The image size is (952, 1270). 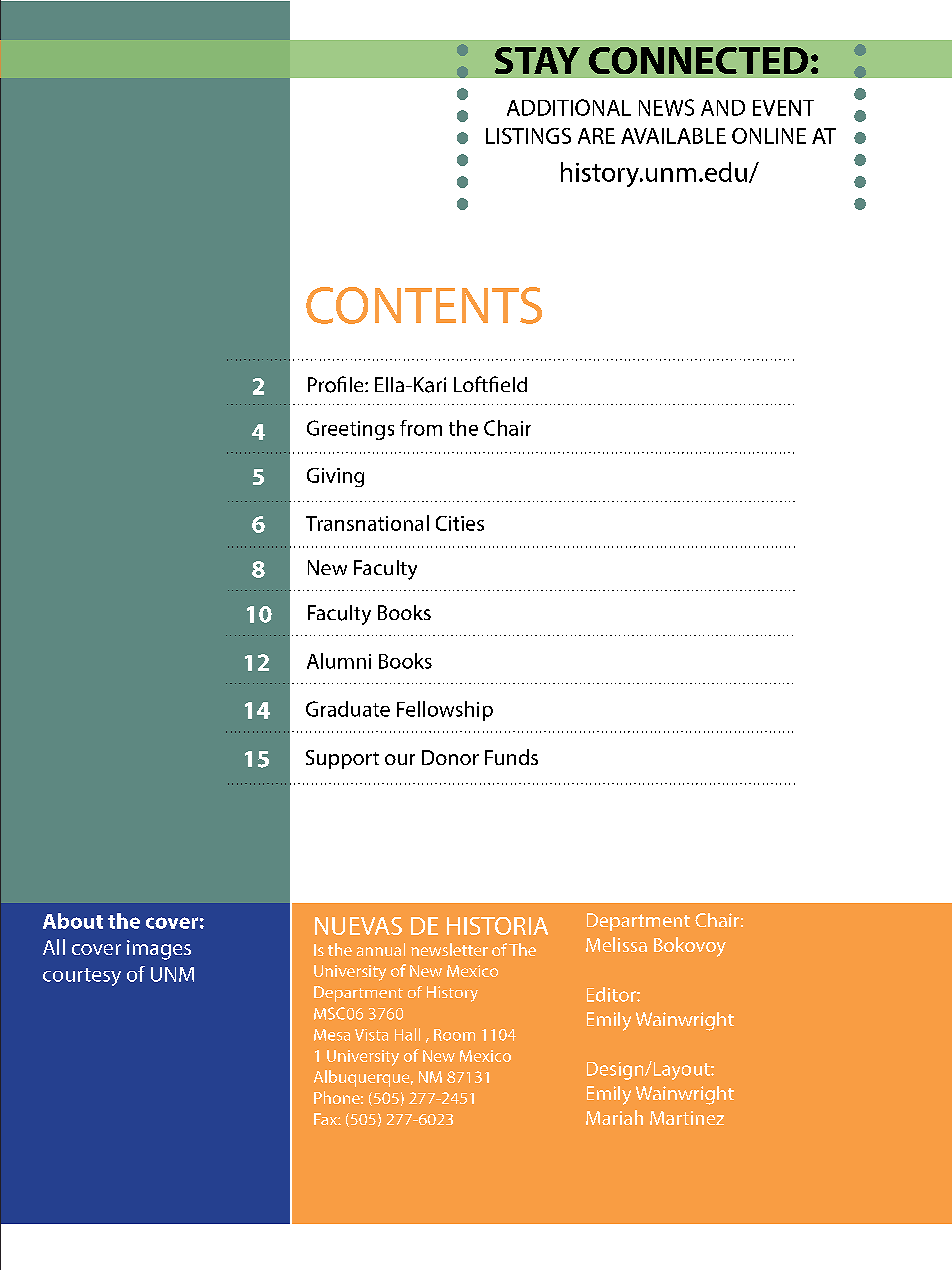 What do you see at coordinates (337, 384) in the document?
I see `Profile` at bounding box center [337, 384].
